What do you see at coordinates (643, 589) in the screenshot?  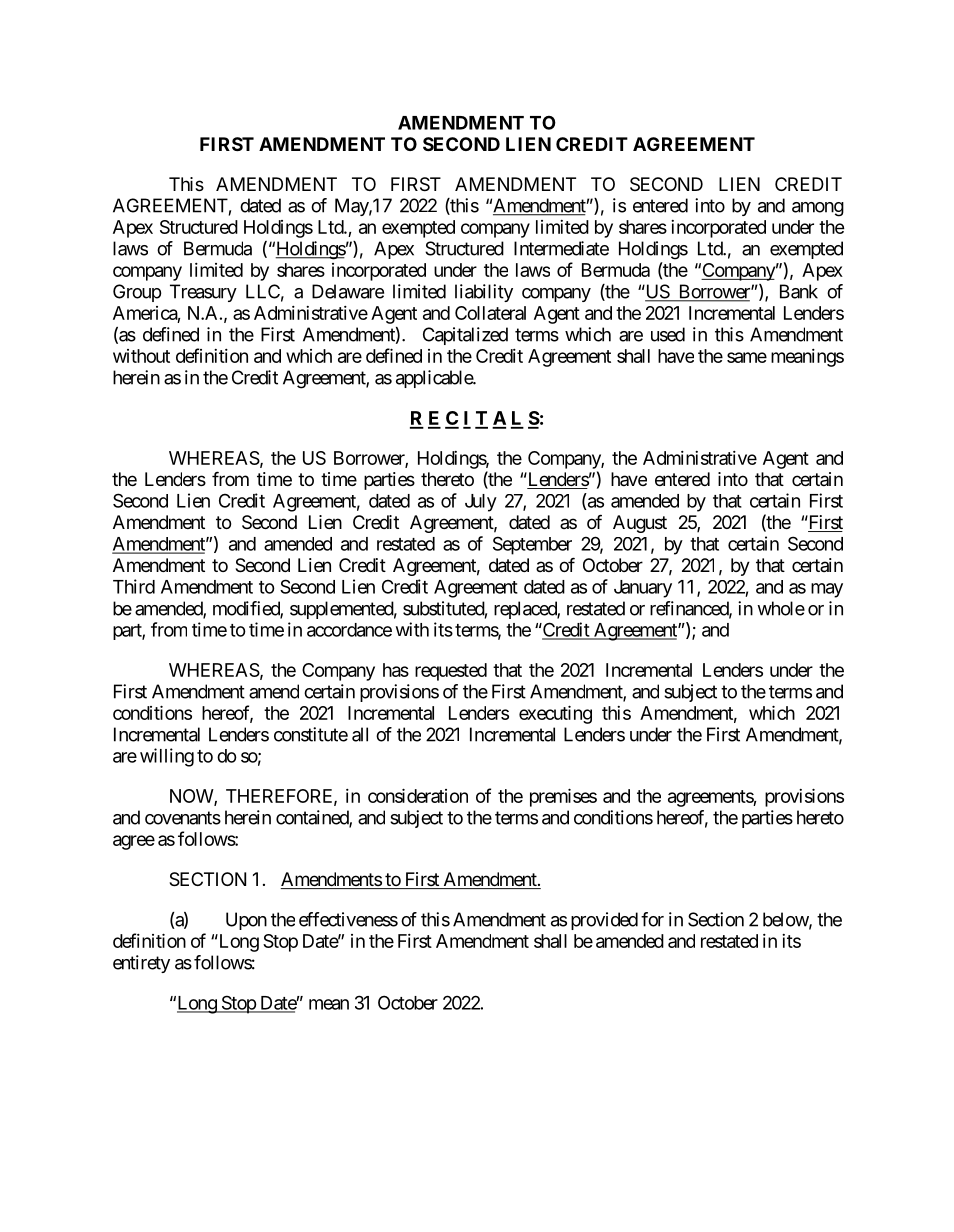 I see `January` at bounding box center [643, 589].
